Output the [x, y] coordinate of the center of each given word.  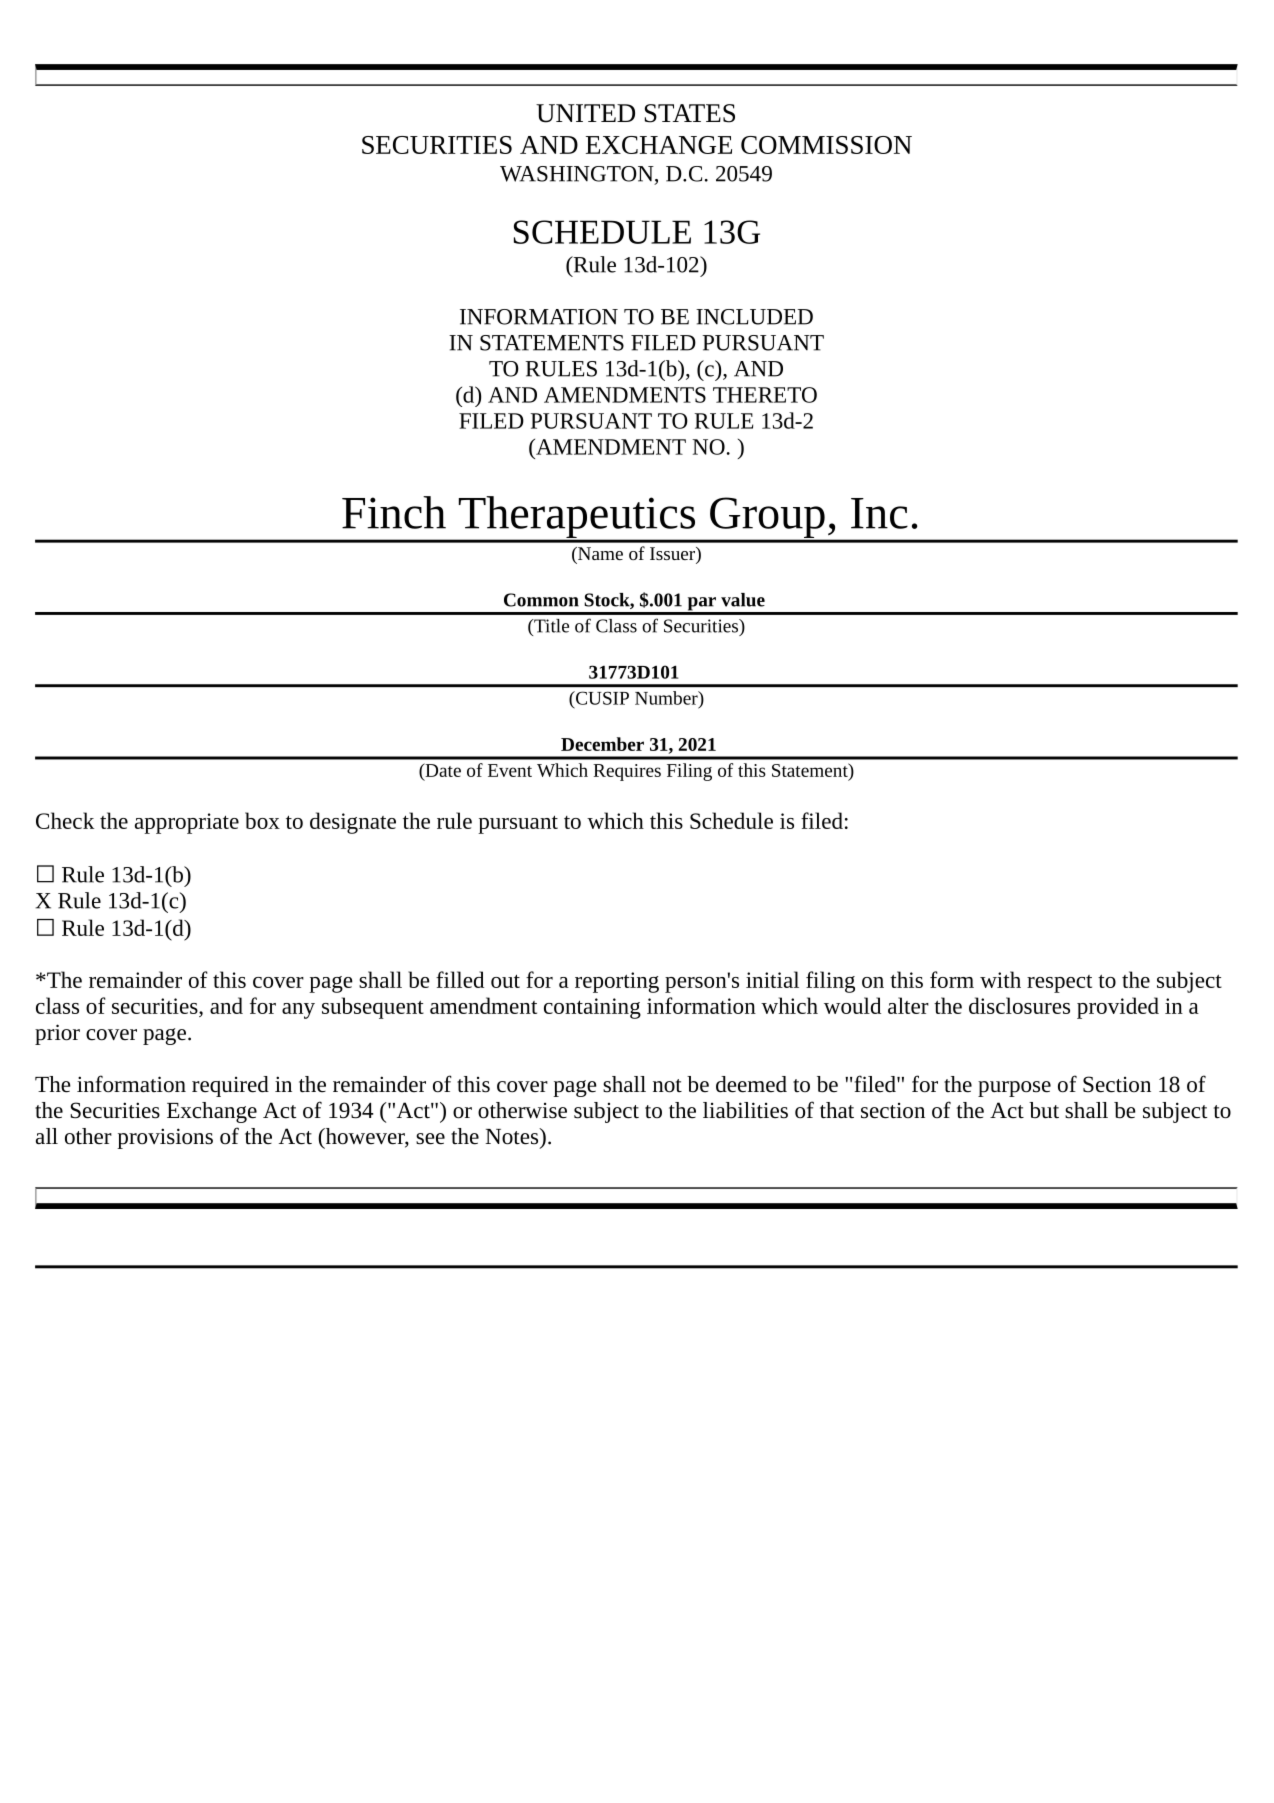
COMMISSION [826, 145]
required [230, 1086]
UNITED [585, 113]
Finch [394, 512]
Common [541, 600]
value [743, 600]
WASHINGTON [578, 175]
